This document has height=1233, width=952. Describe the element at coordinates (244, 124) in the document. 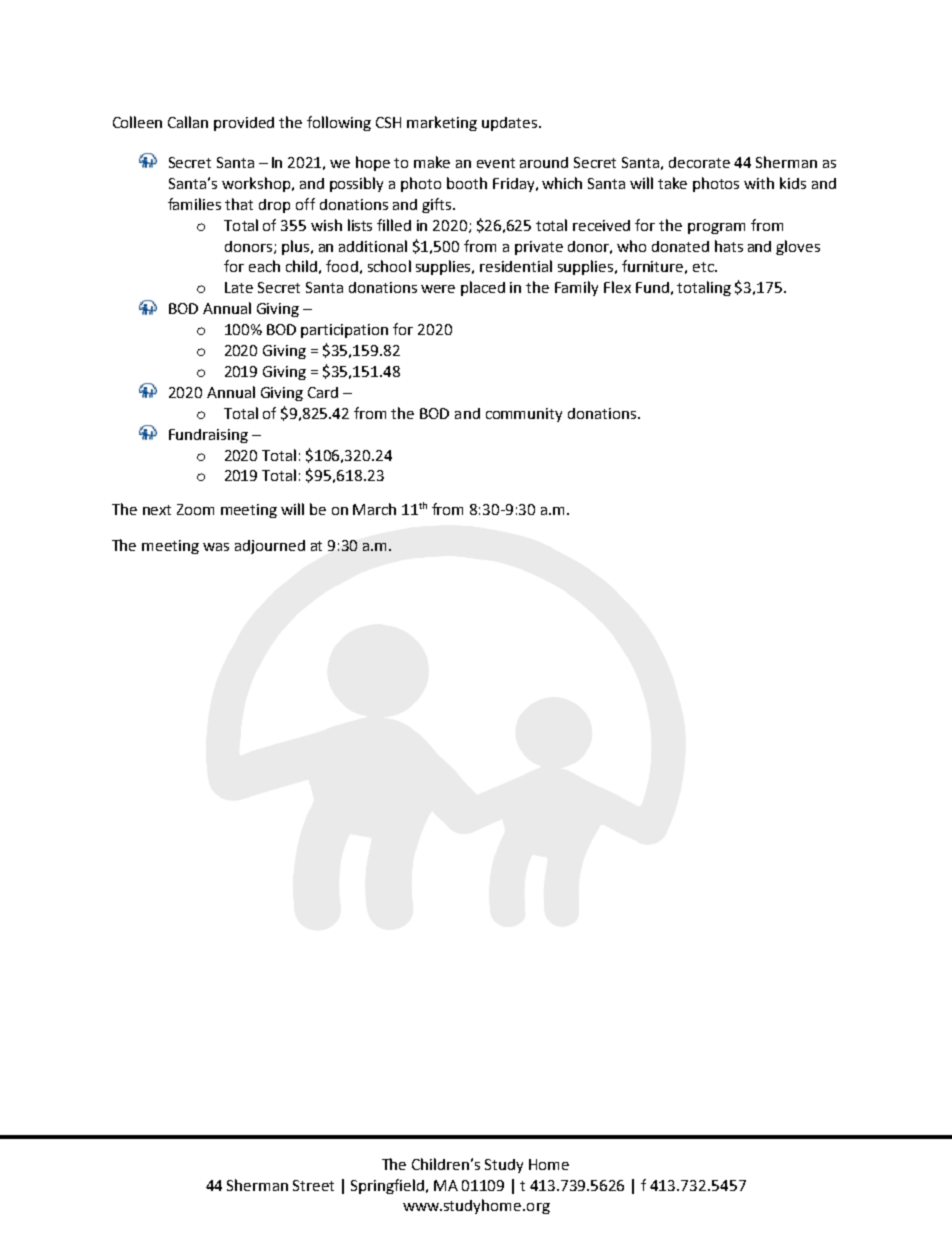

I see `provided` at that location.
